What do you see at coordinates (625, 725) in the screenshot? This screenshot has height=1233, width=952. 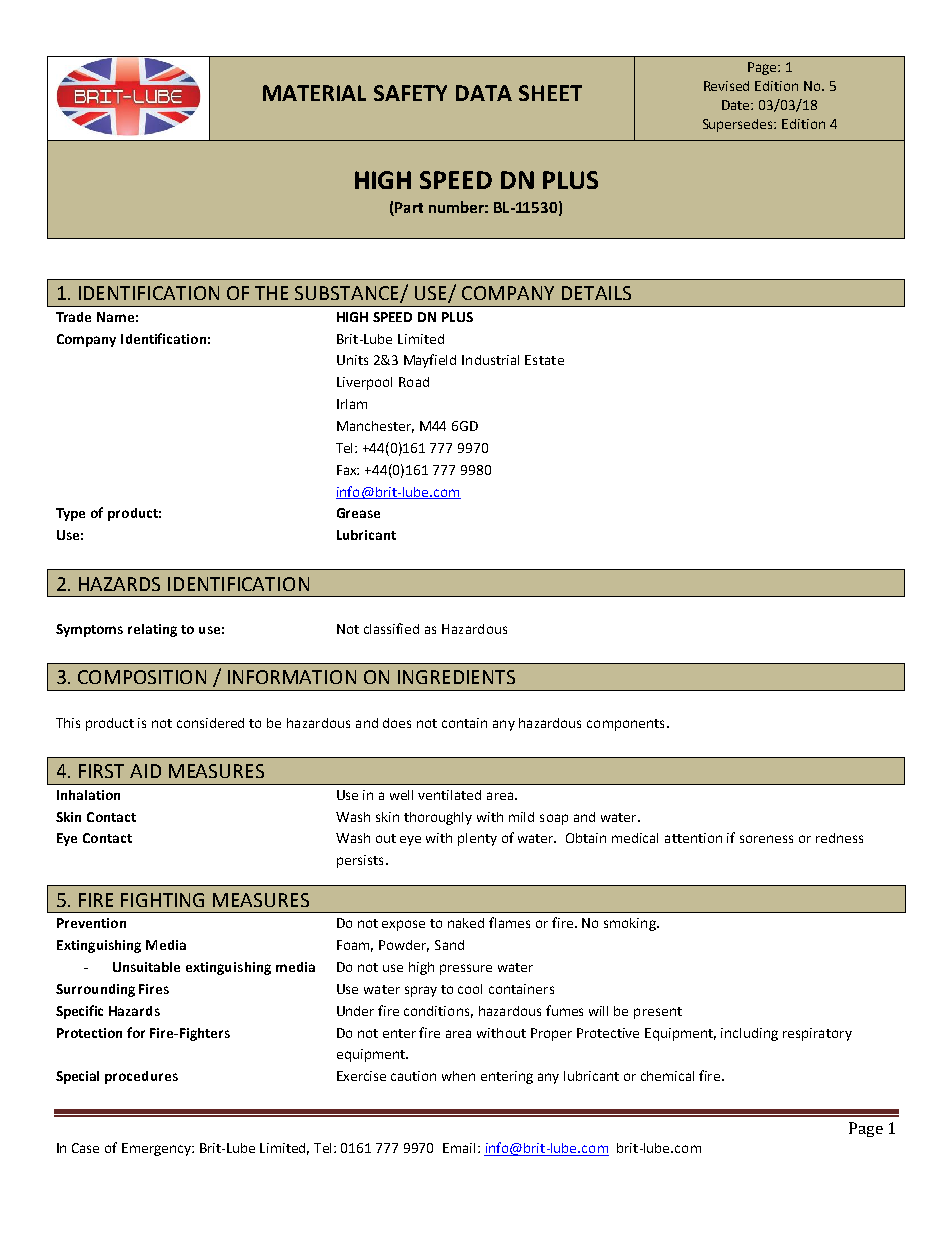 I see `components` at bounding box center [625, 725].
